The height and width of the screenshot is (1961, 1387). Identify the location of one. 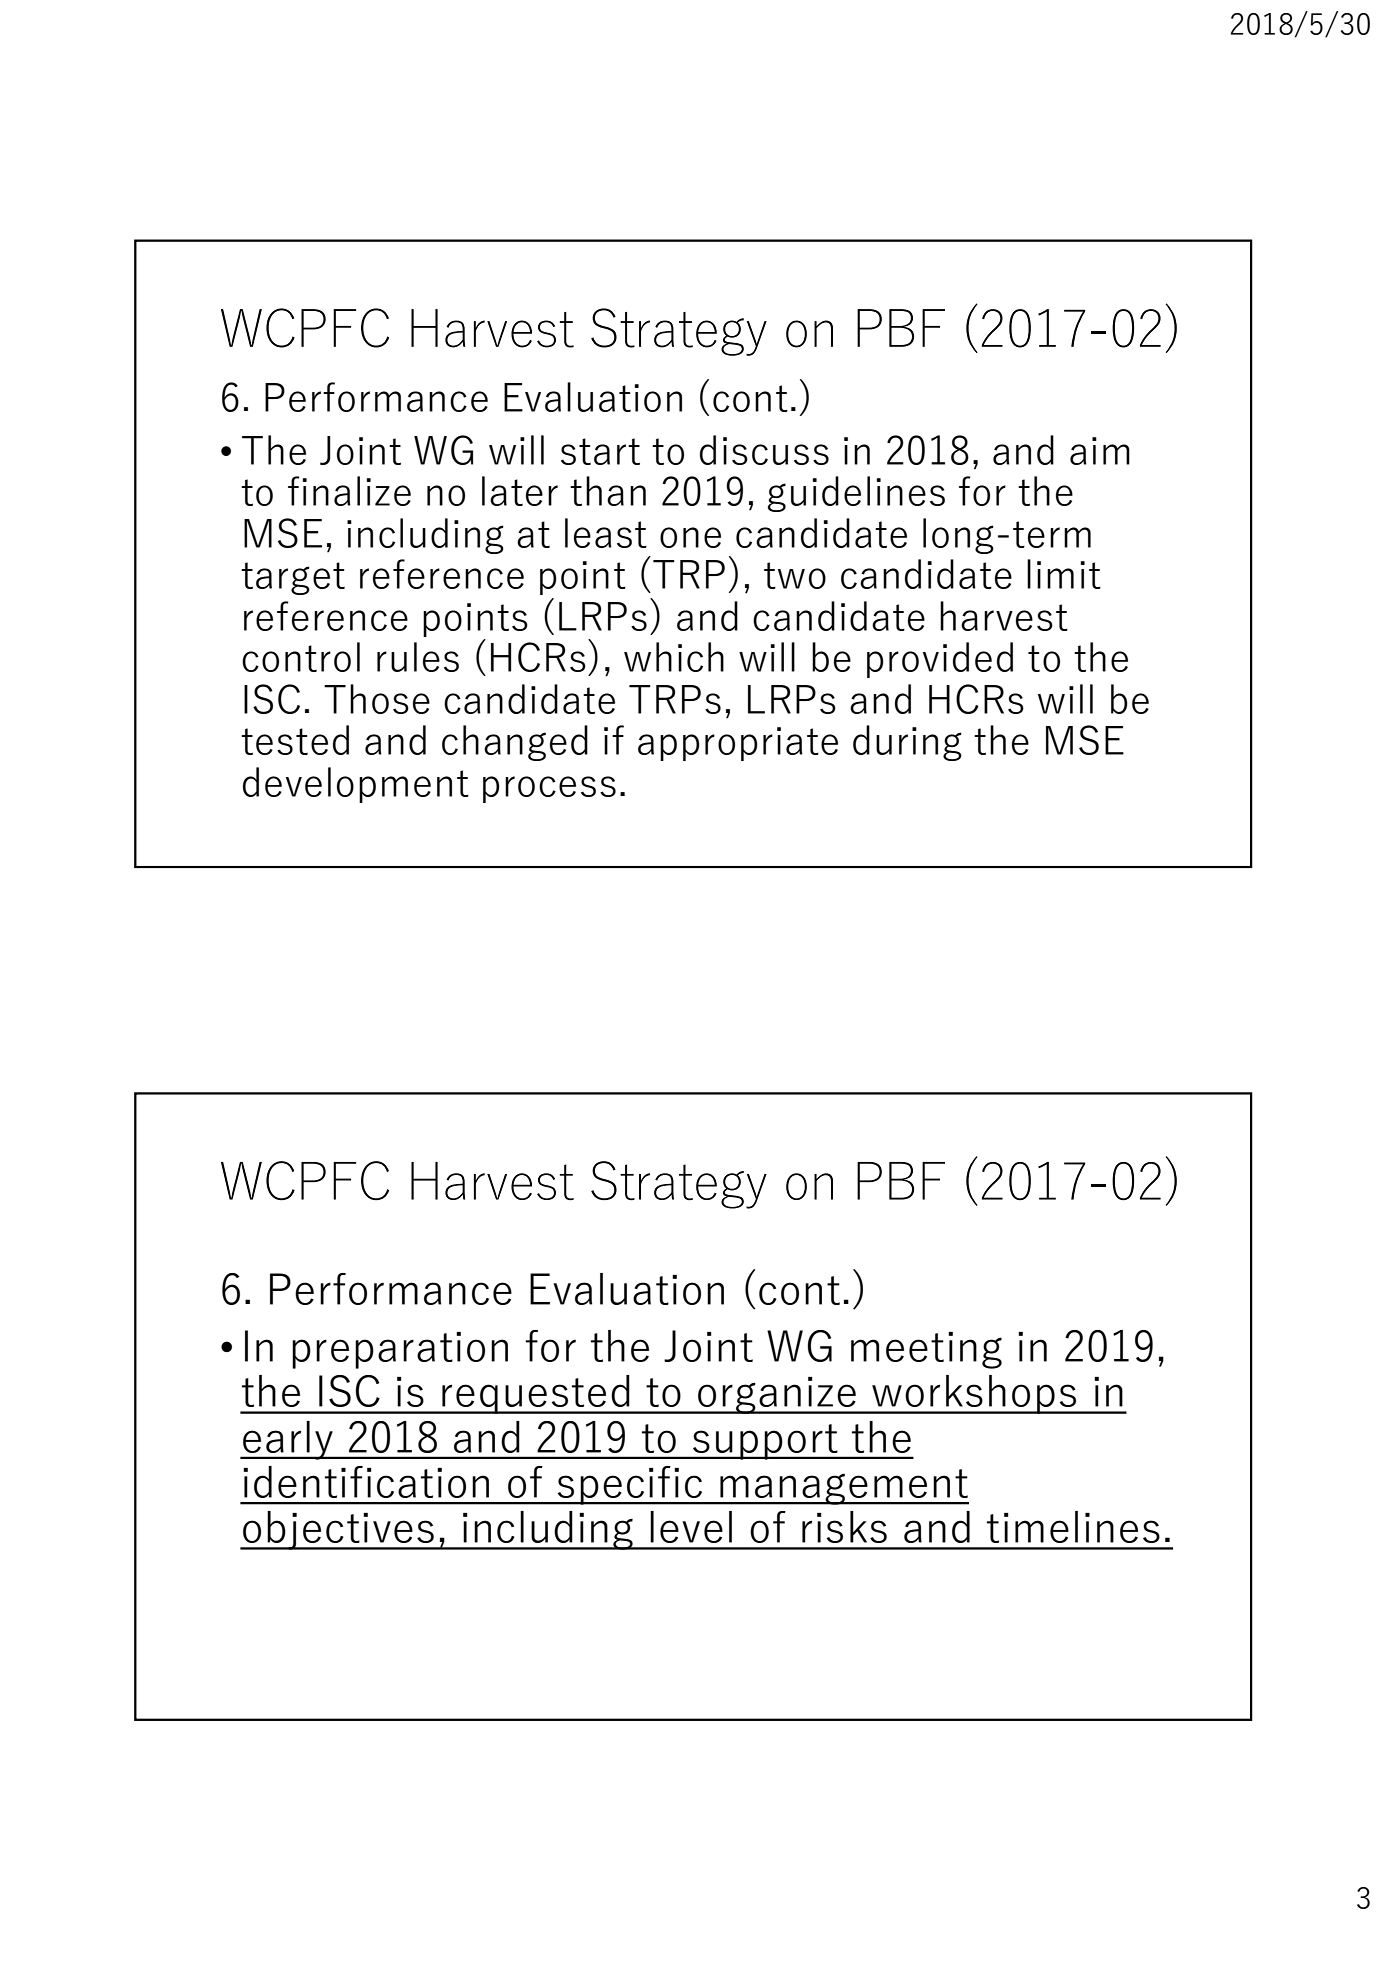
(690, 537).
